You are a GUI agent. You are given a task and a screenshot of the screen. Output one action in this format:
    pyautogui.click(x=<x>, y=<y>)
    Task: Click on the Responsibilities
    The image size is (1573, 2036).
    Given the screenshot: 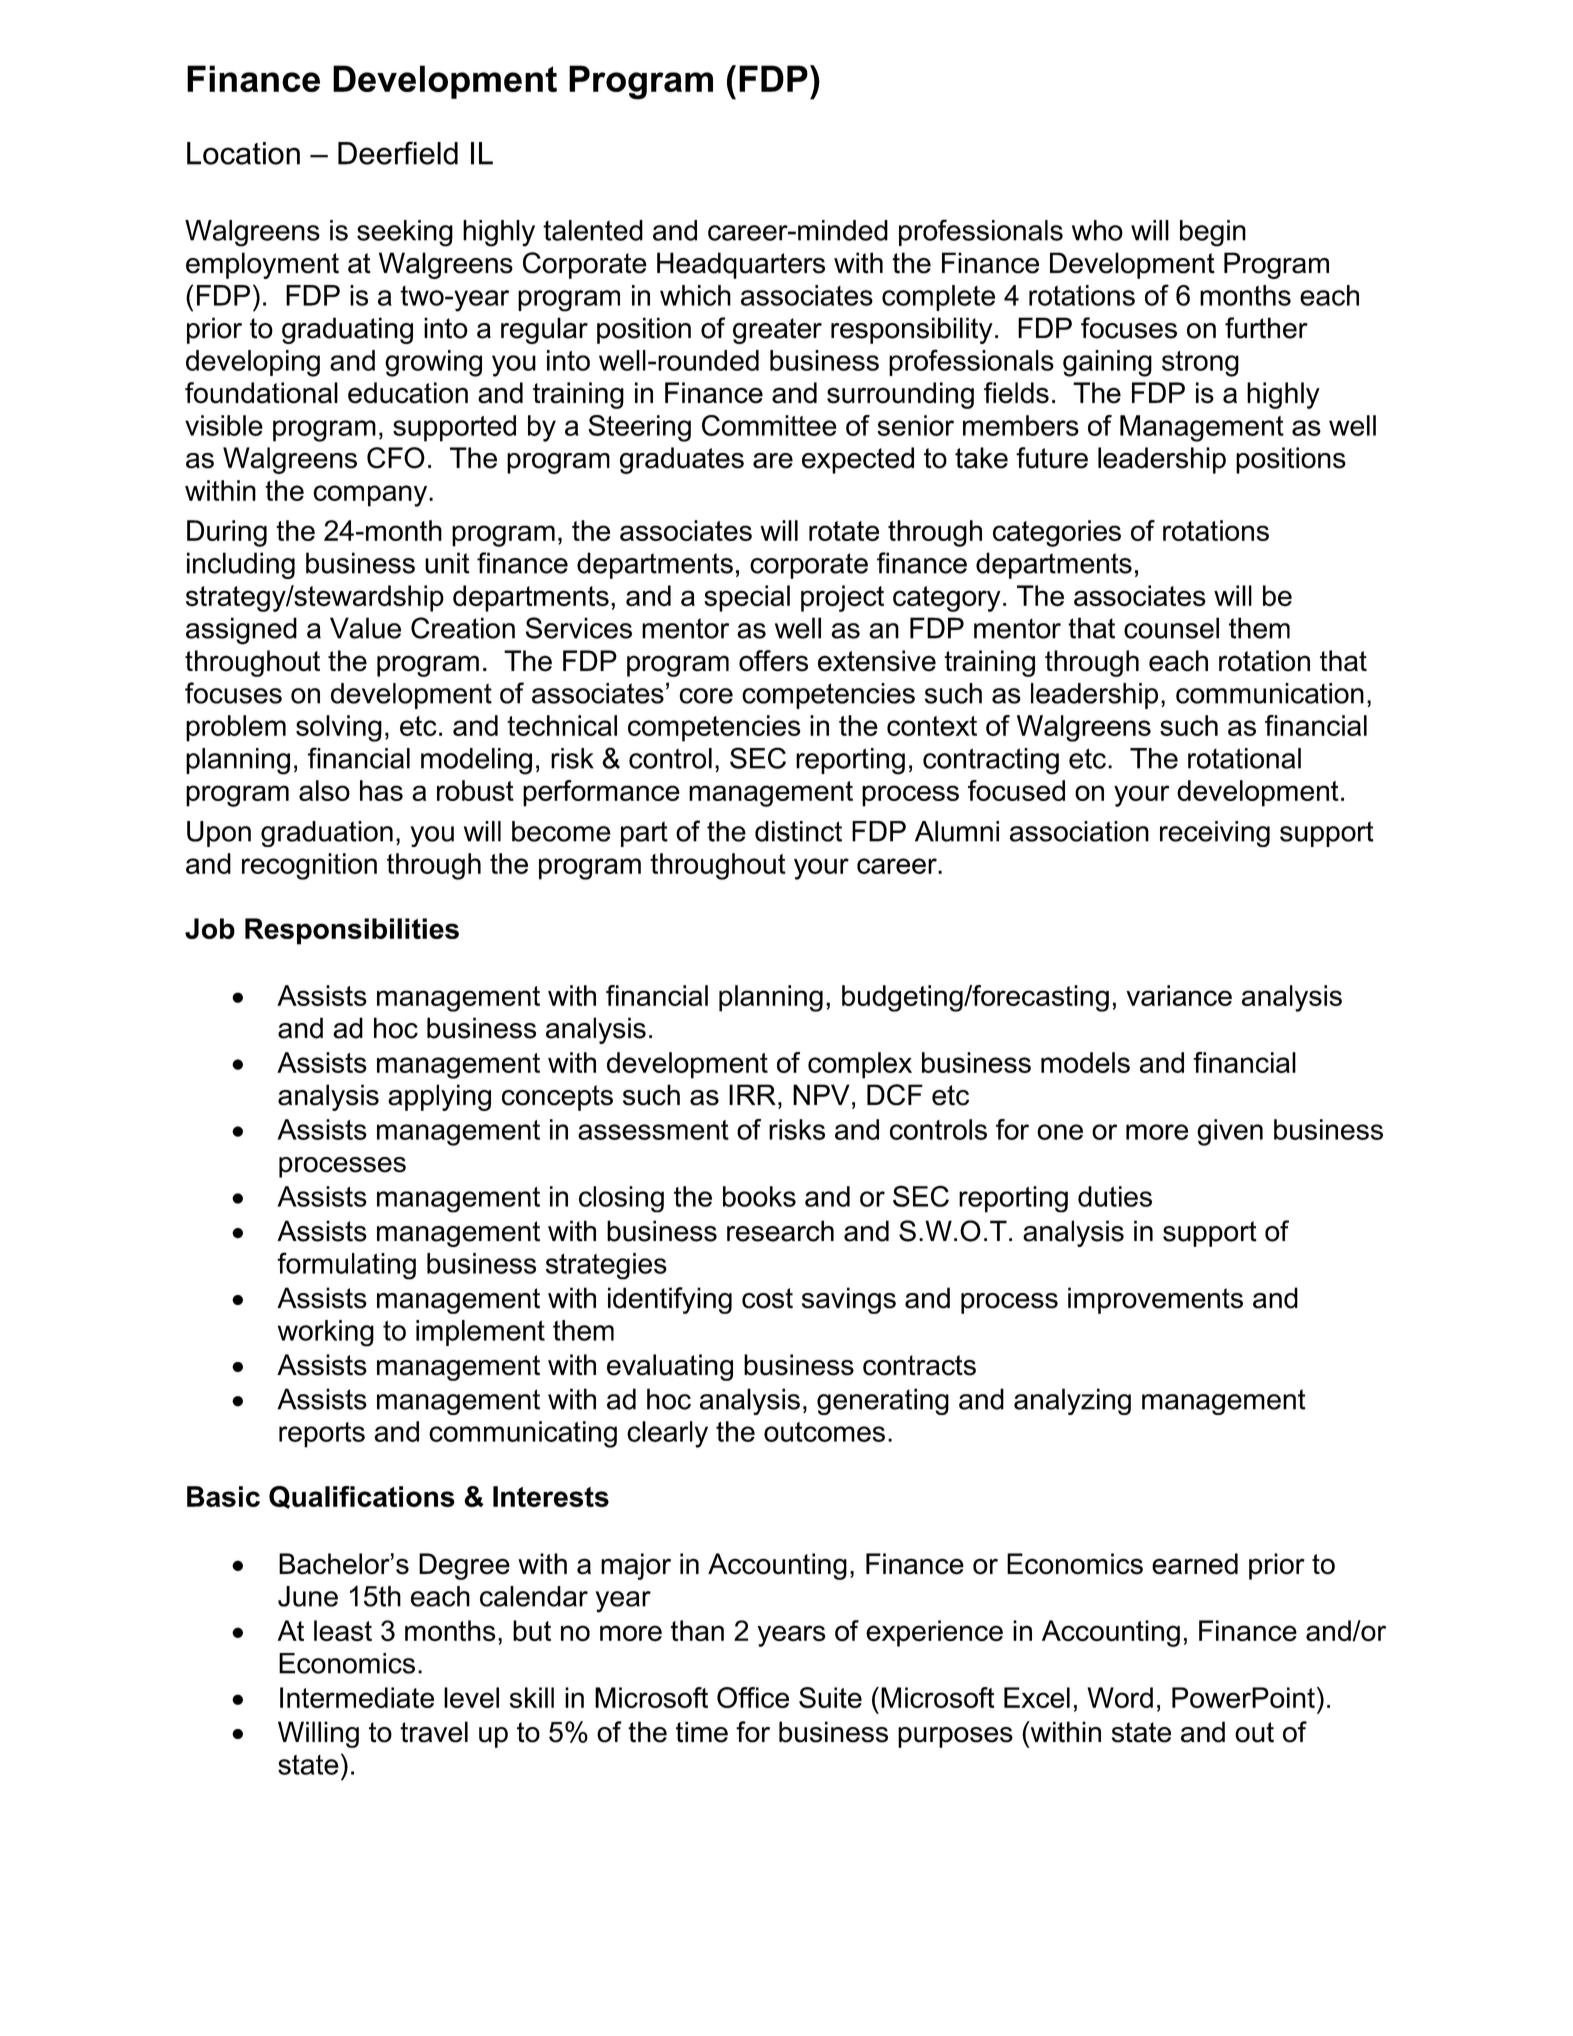 What is the action you would take?
    pyautogui.click(x=352, y=931)
